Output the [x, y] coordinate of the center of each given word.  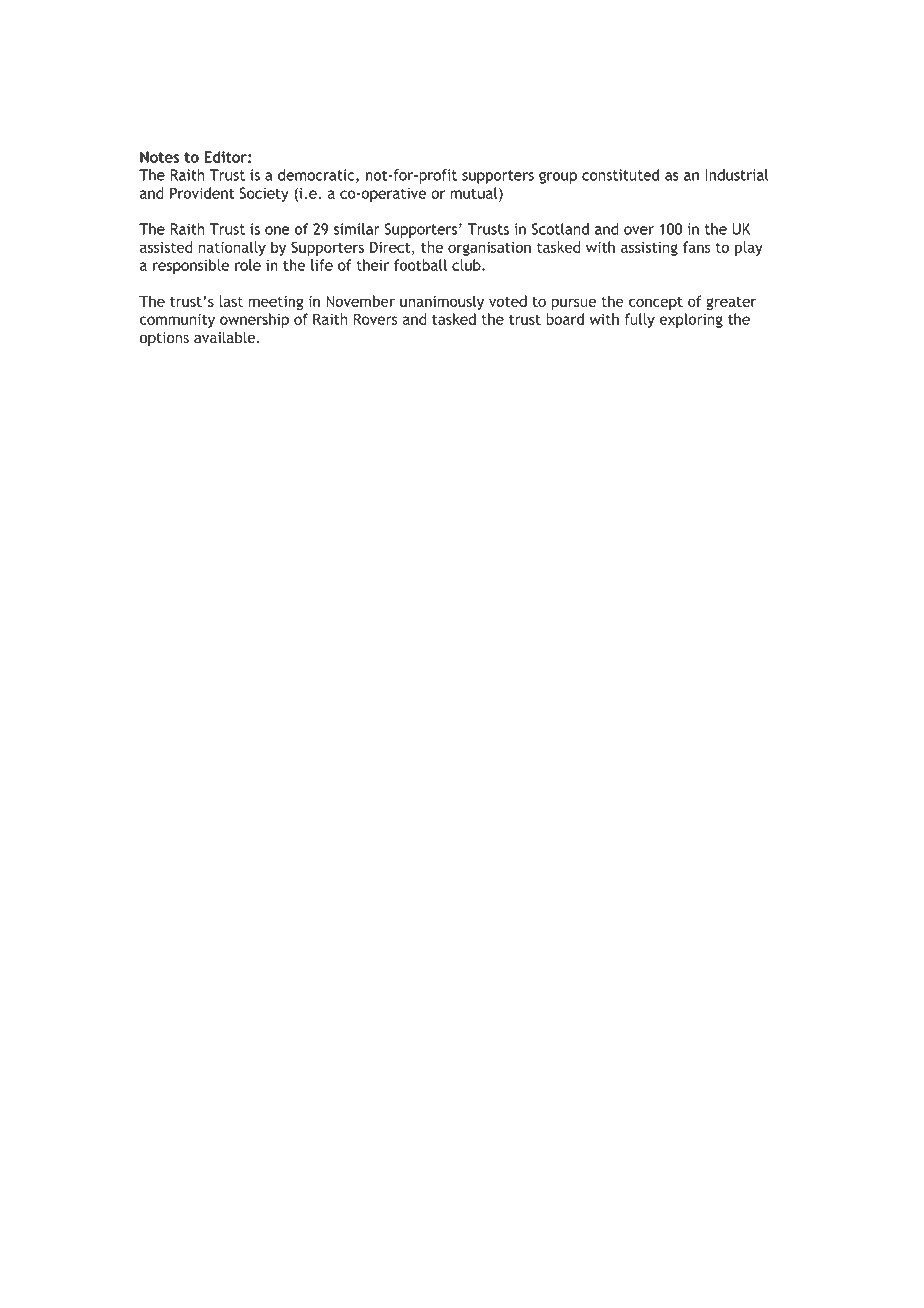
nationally [232, 248]
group [558, 178]
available [226, 337]
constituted [620, 175]
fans [696, 247]
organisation [489, 249]
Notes [159, 157]
